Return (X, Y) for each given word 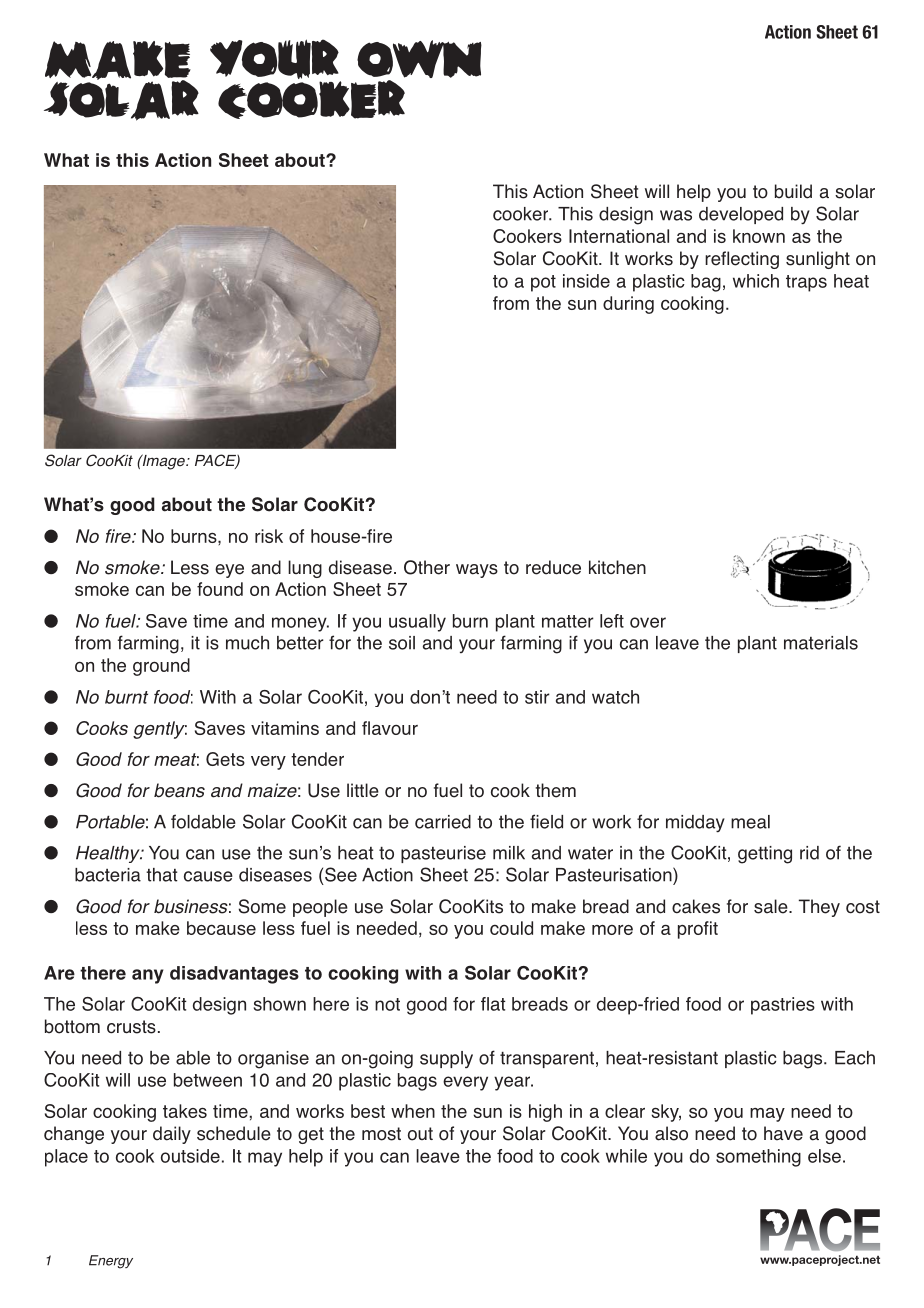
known (759, 236)
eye (229, 571)
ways (477, 571)
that (162, 875)
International (619, 236)
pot (543, 283)
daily (172, 1135)
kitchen (617, 567)
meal (750, 822)
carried (443, 822)
